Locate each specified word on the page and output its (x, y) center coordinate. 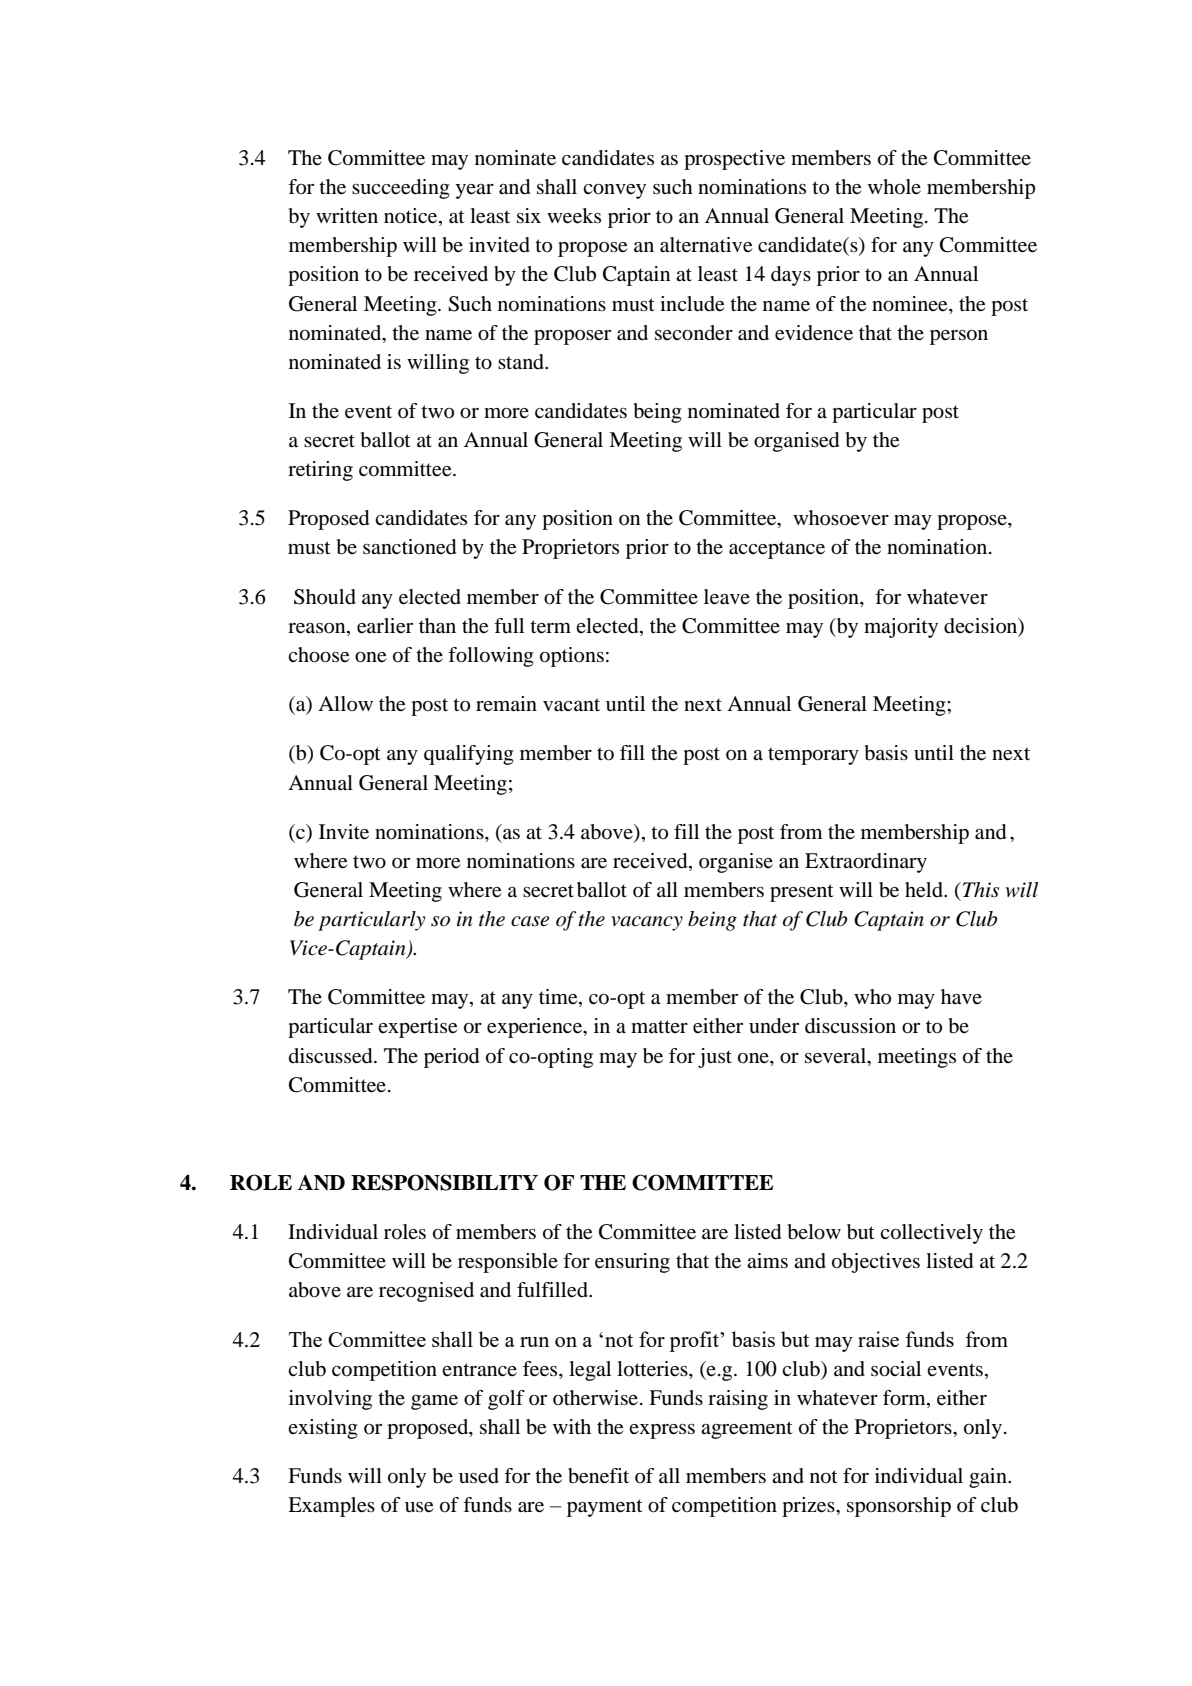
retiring (320, 471)
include (692, 304)
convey (614, 191)
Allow (345, 704)
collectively (931, 1234)
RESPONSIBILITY (444, 1182)
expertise (417, 1028)
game (434, 1402)
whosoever (841, 518)
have (961, 997)
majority (901, 628)
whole (894, 187)
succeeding (401, 189)
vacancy (647, 923)
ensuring (632, 1263)
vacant (571, 705)
